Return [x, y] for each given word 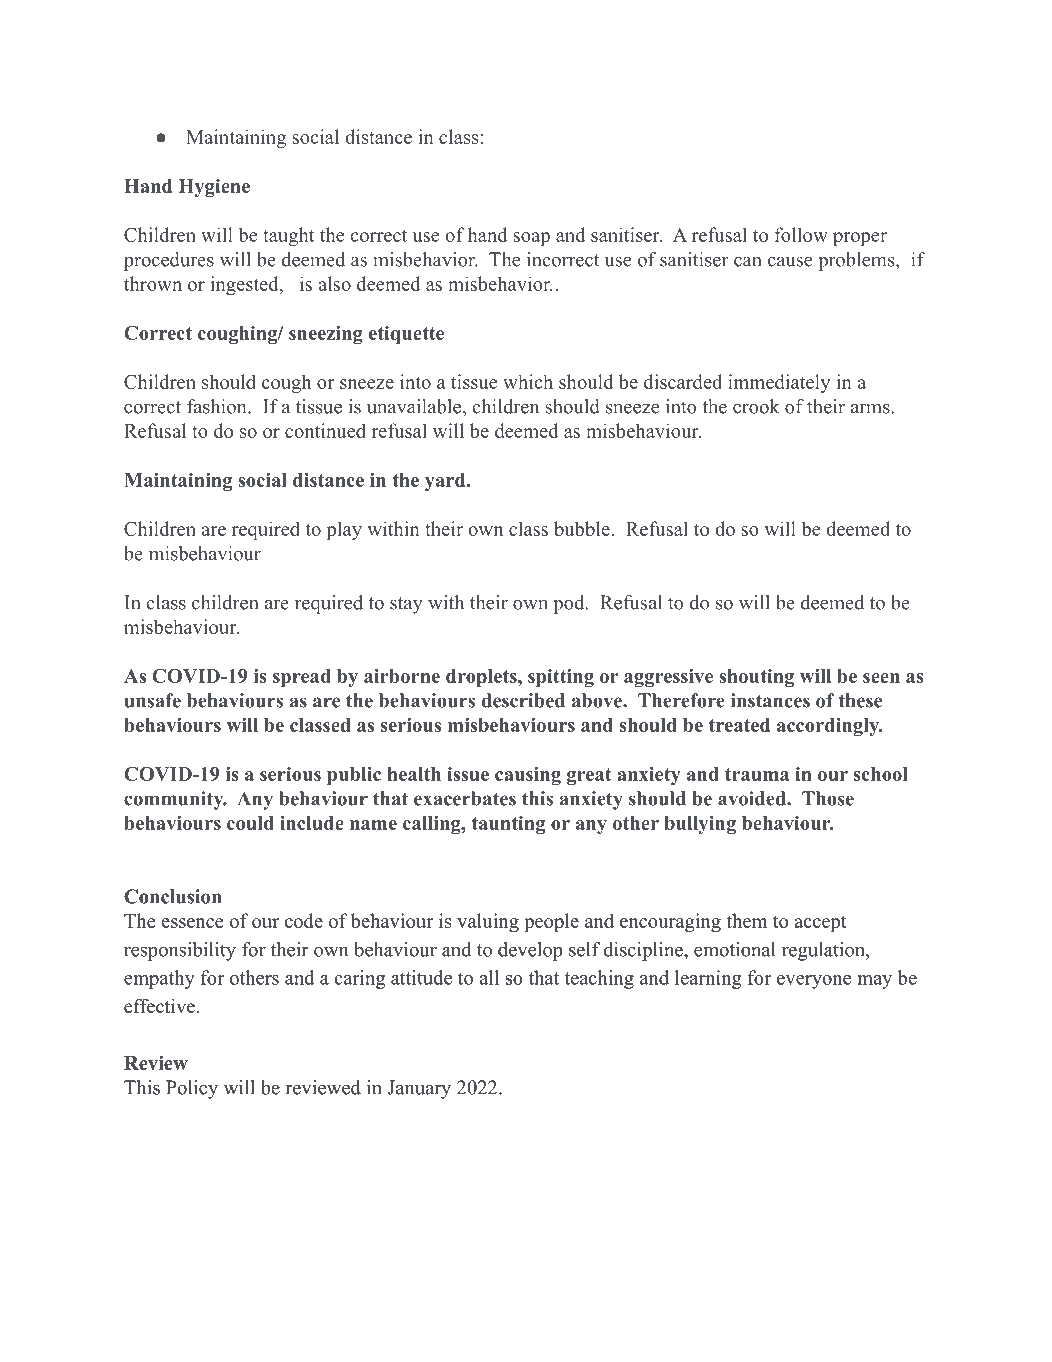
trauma [757, 774]
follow [801, 234]
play [344, 530]
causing [528, 776]
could [250, 823]
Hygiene [214, 188]
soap [532, 239]
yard [446, 482]
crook [756, 406]
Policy [192, 1089]
